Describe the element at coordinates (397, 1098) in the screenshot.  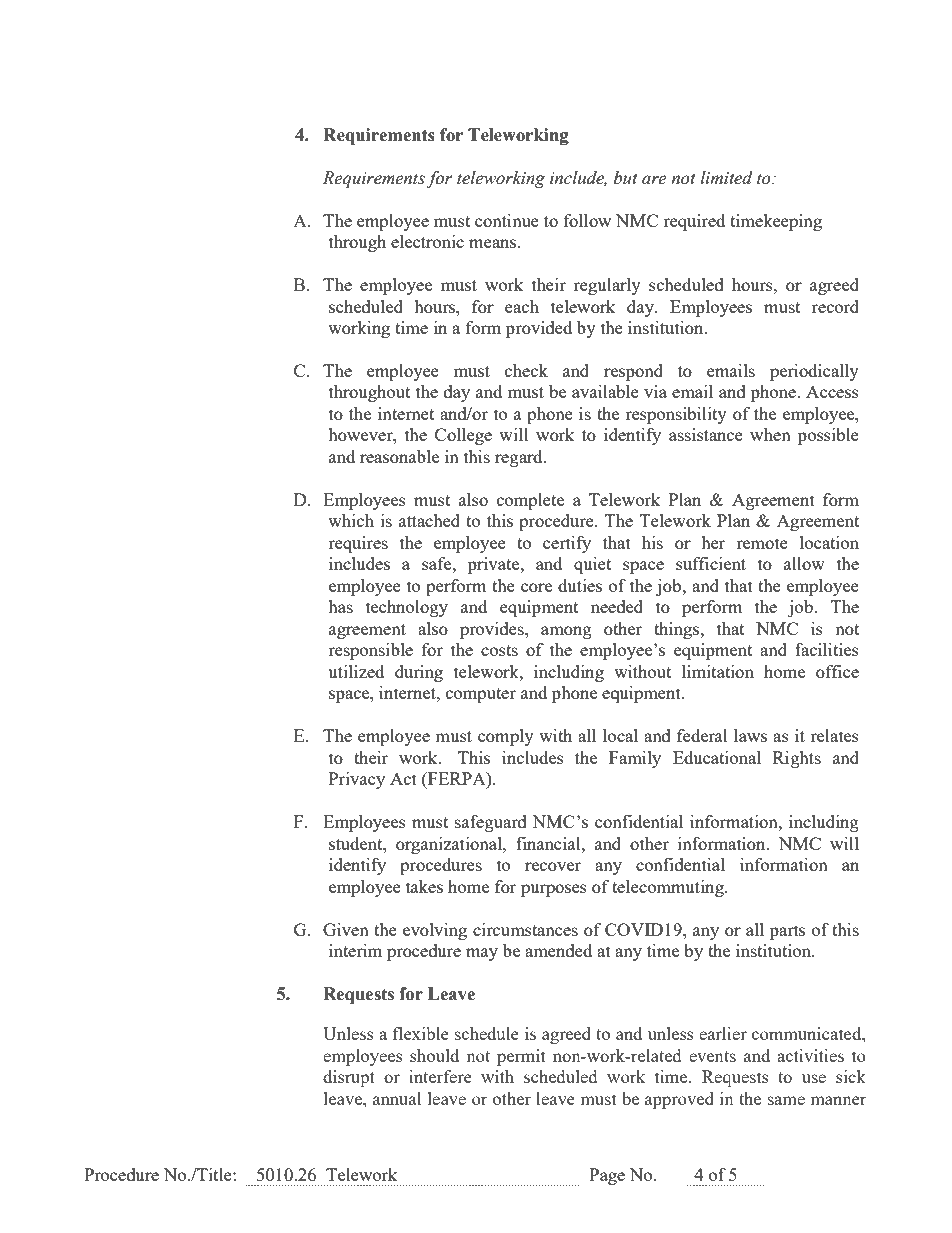
I see `annual` at that location.
